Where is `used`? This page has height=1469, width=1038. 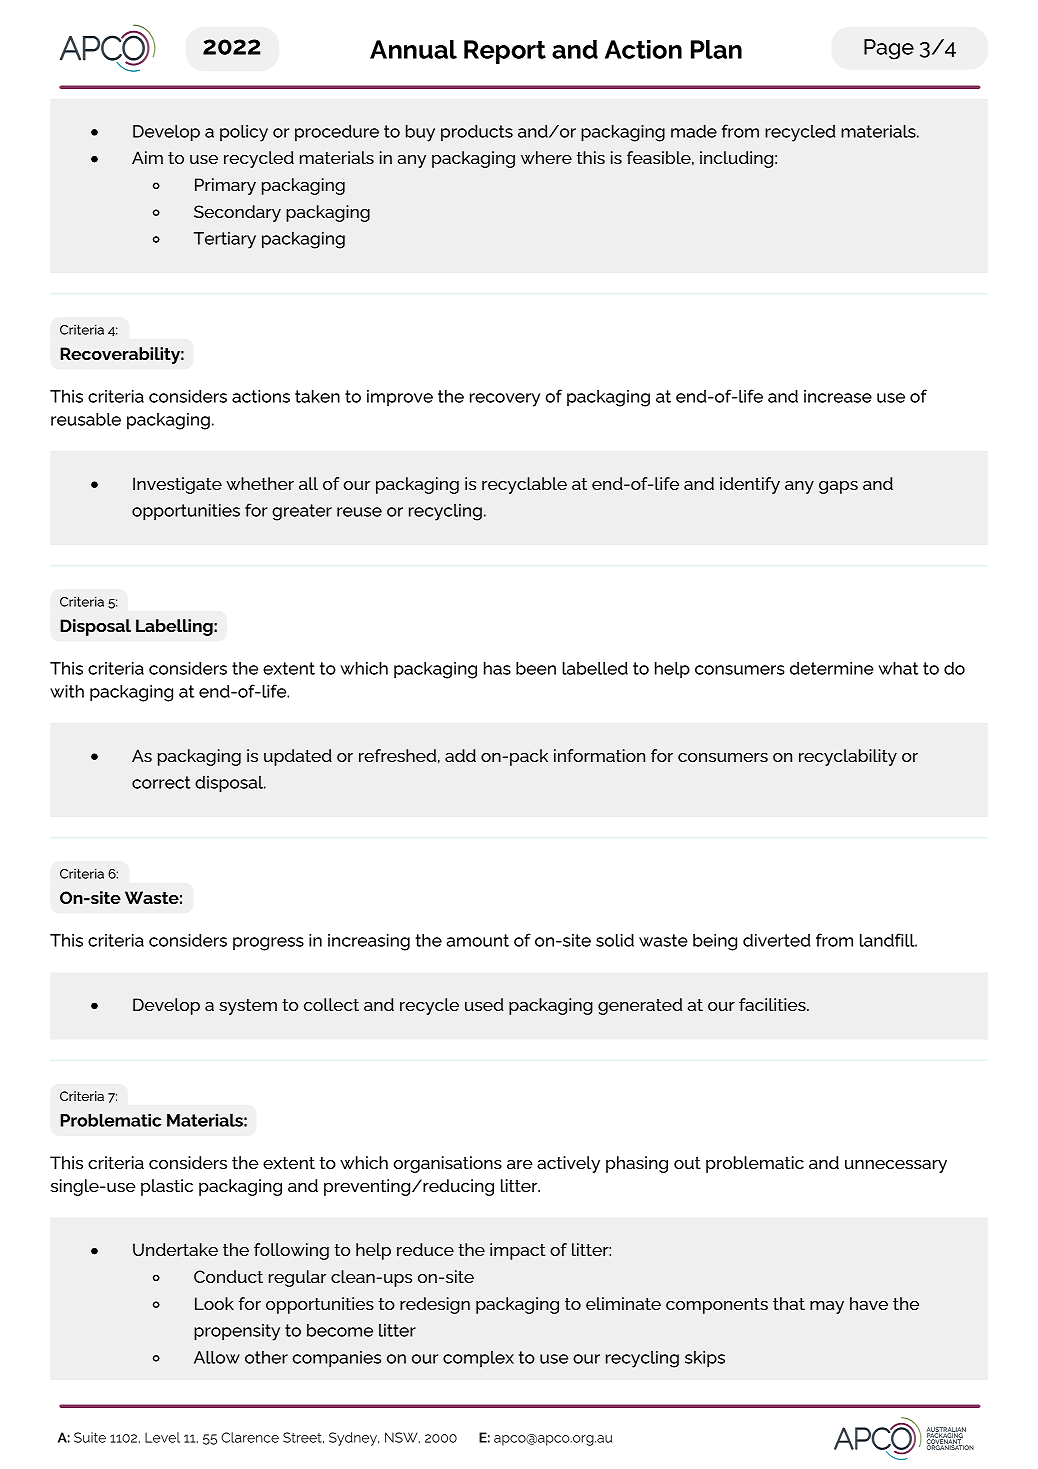
used is located at coordinates (484, 1004).
